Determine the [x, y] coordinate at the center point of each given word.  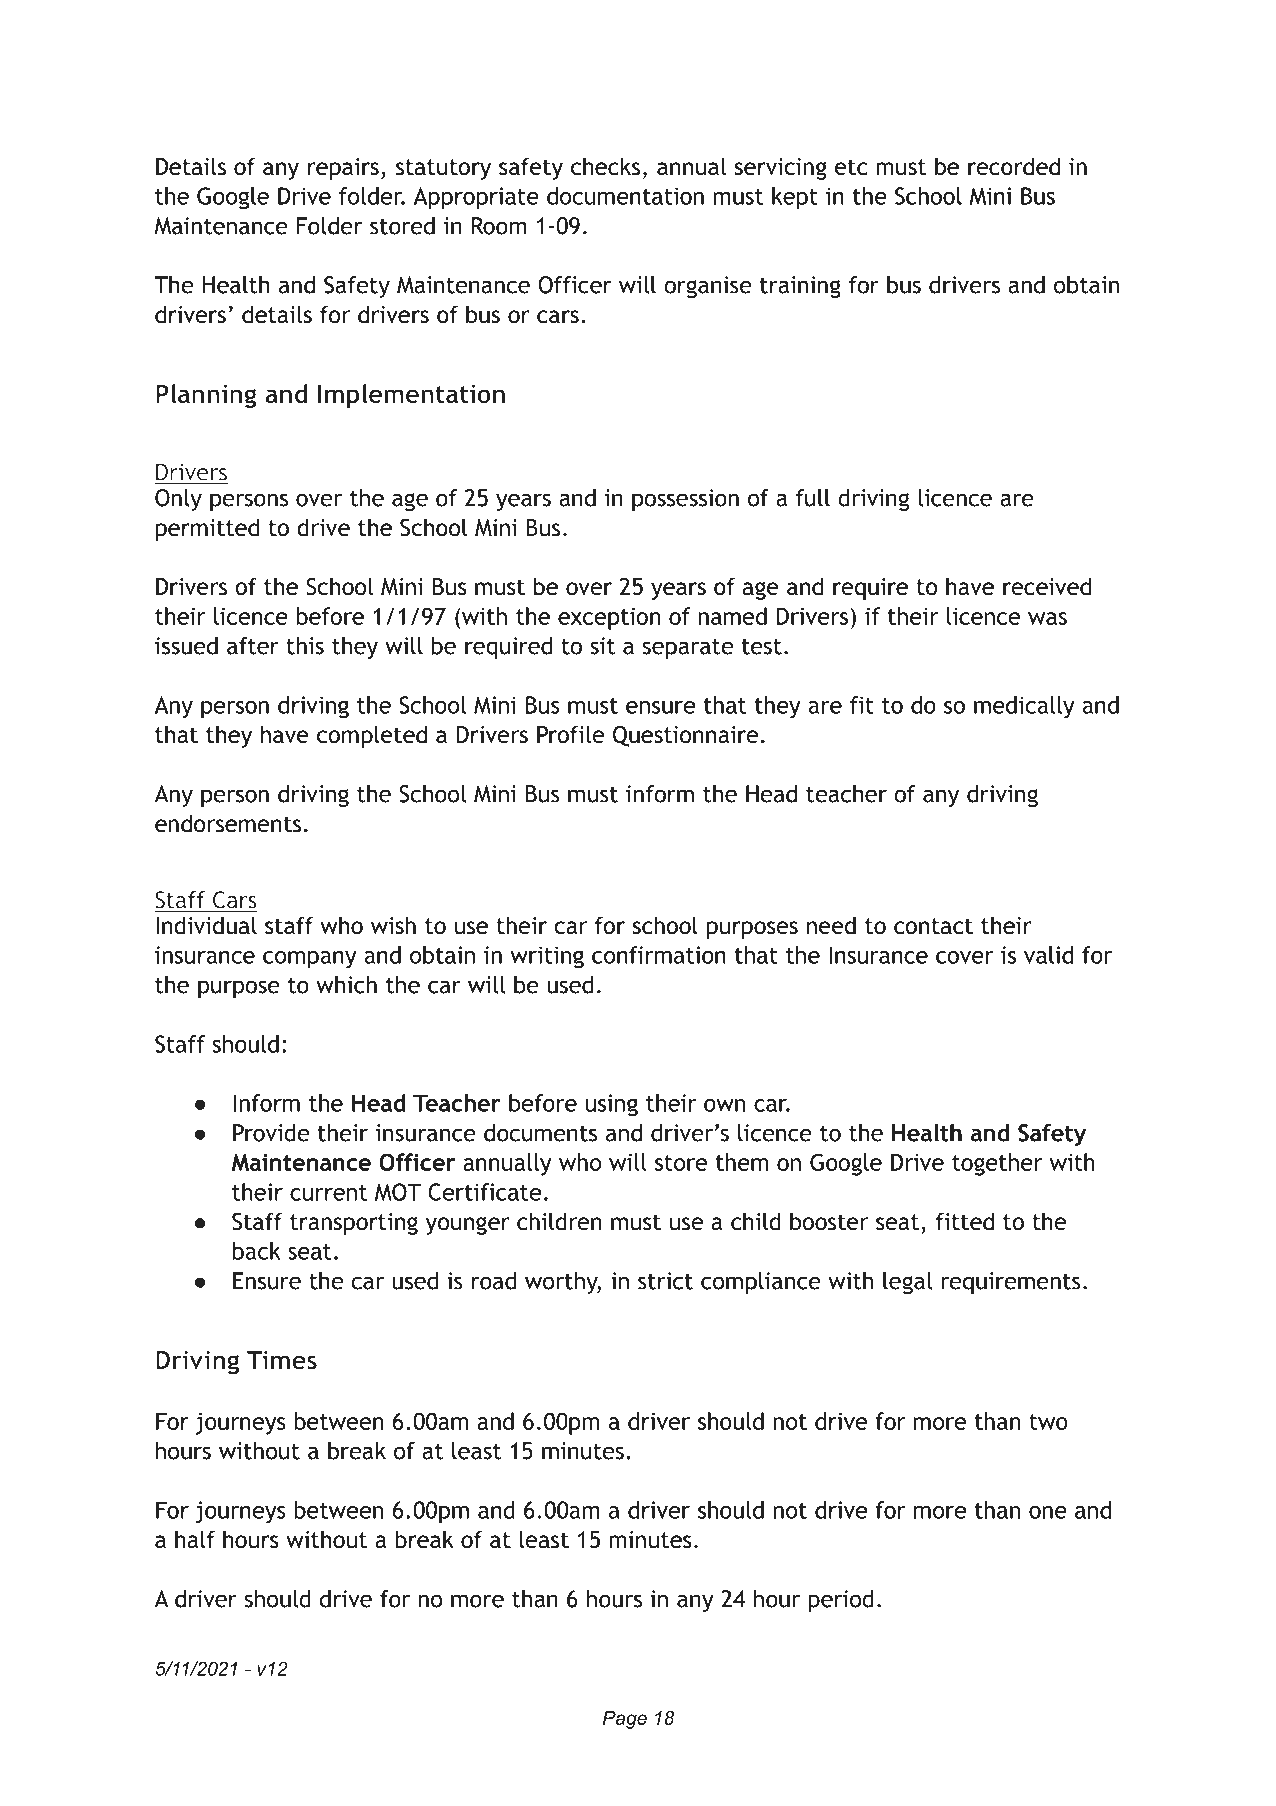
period [841, 1601]
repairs [343, 169]
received [1047, 586]
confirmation [659, 955]
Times [282, 1360]
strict [665, 1281]
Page [625, 1720]
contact [933, 926]
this [305, 646]
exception [609, 619]
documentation [625, 196]
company [310, 960]
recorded [1014, 166]
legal [907, 1283]
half [195, 1539]
